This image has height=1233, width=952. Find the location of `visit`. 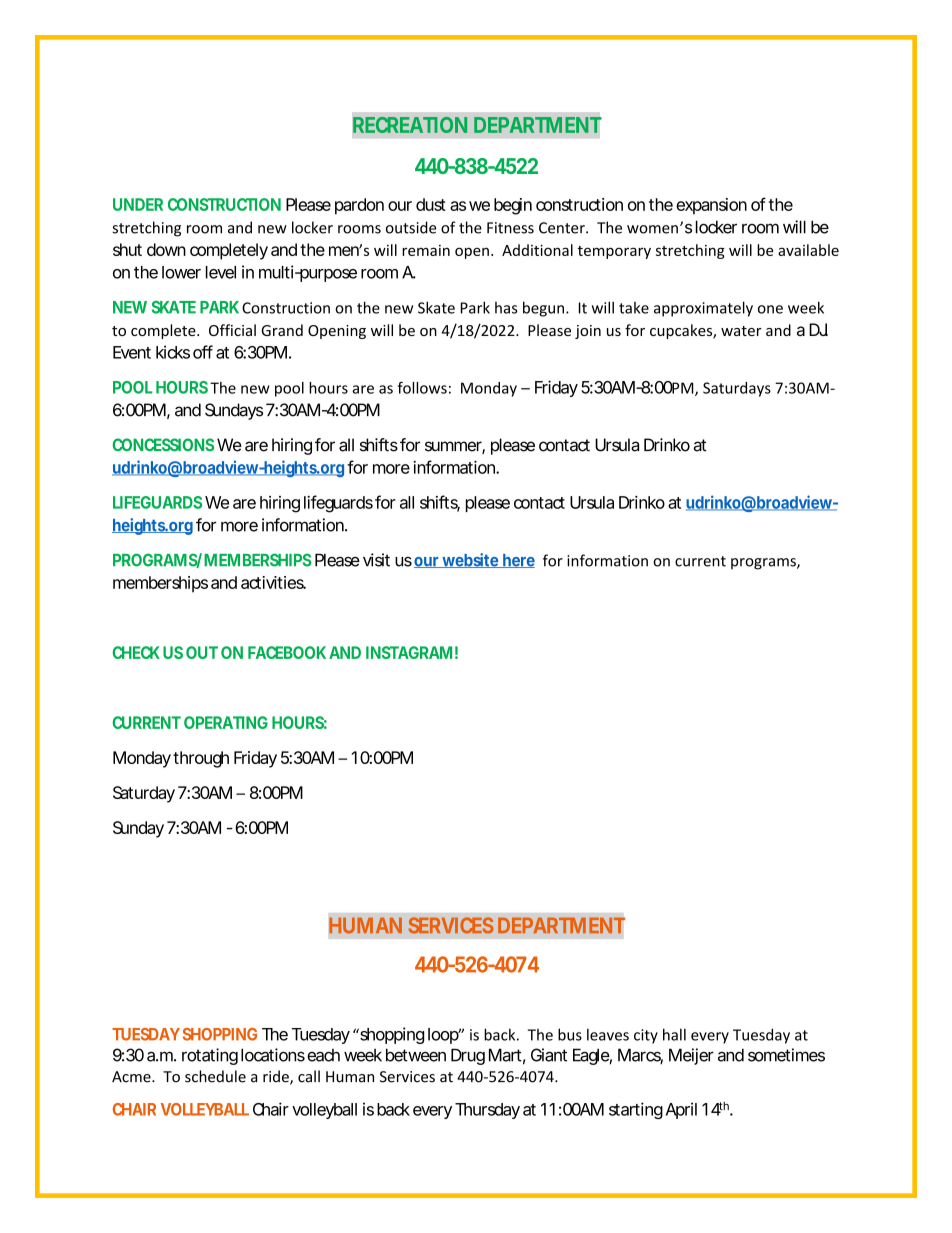

visit is located at coordinates (376, 560).
